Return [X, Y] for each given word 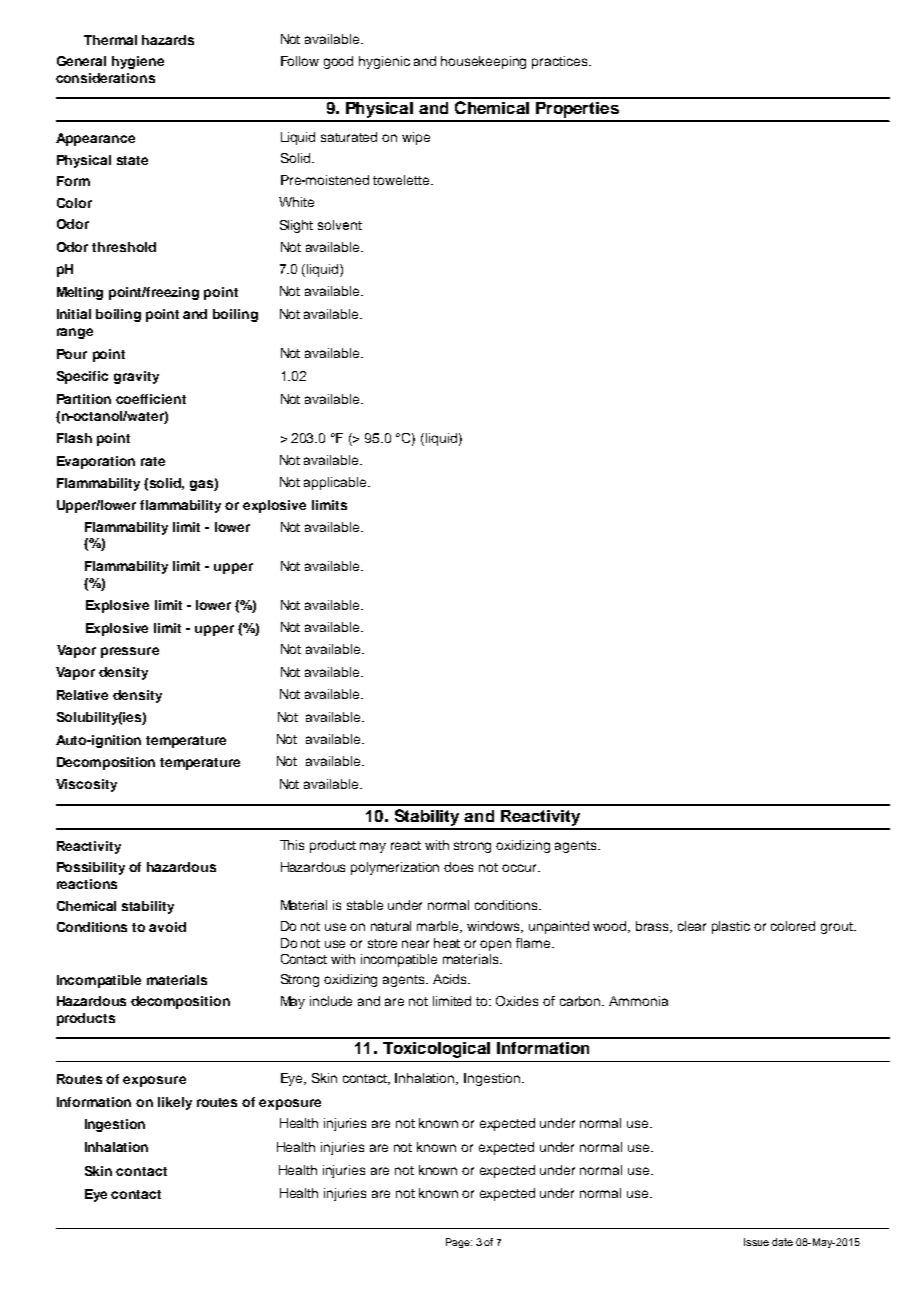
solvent [340, 225]
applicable [336, 483]
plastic [731, 927]
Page [459, 1243]
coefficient [151, 399]
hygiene [138, 62]
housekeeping [483, 62]
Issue [756, 1242]
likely [175, 1103]
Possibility [91, 868]
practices [561, 62]
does [458, 867]
